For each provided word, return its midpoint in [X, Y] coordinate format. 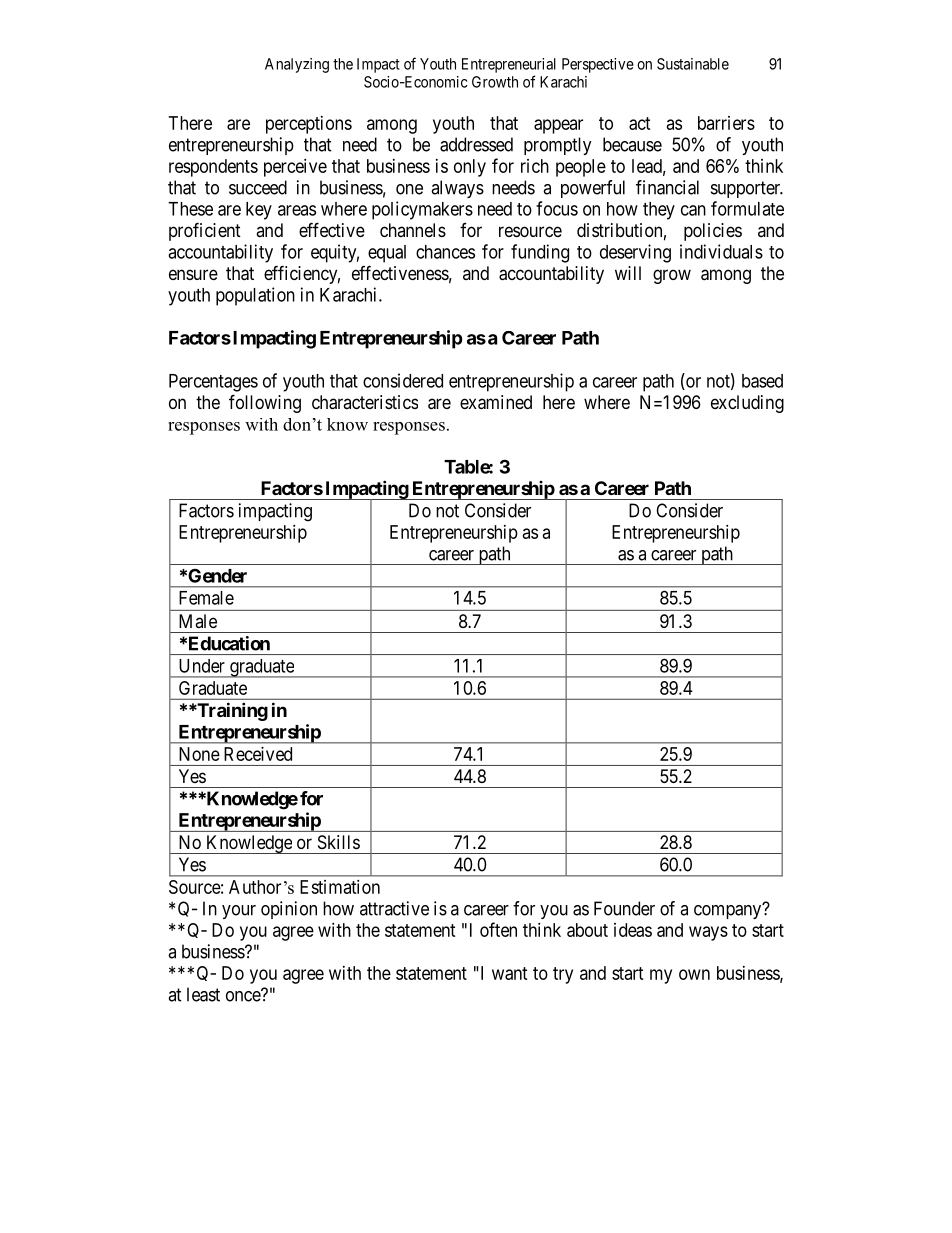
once [244, 996]
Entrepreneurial [509, 65]
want [510, 973]
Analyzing [297, 65]
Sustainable [693, 64]
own [694, 974]
